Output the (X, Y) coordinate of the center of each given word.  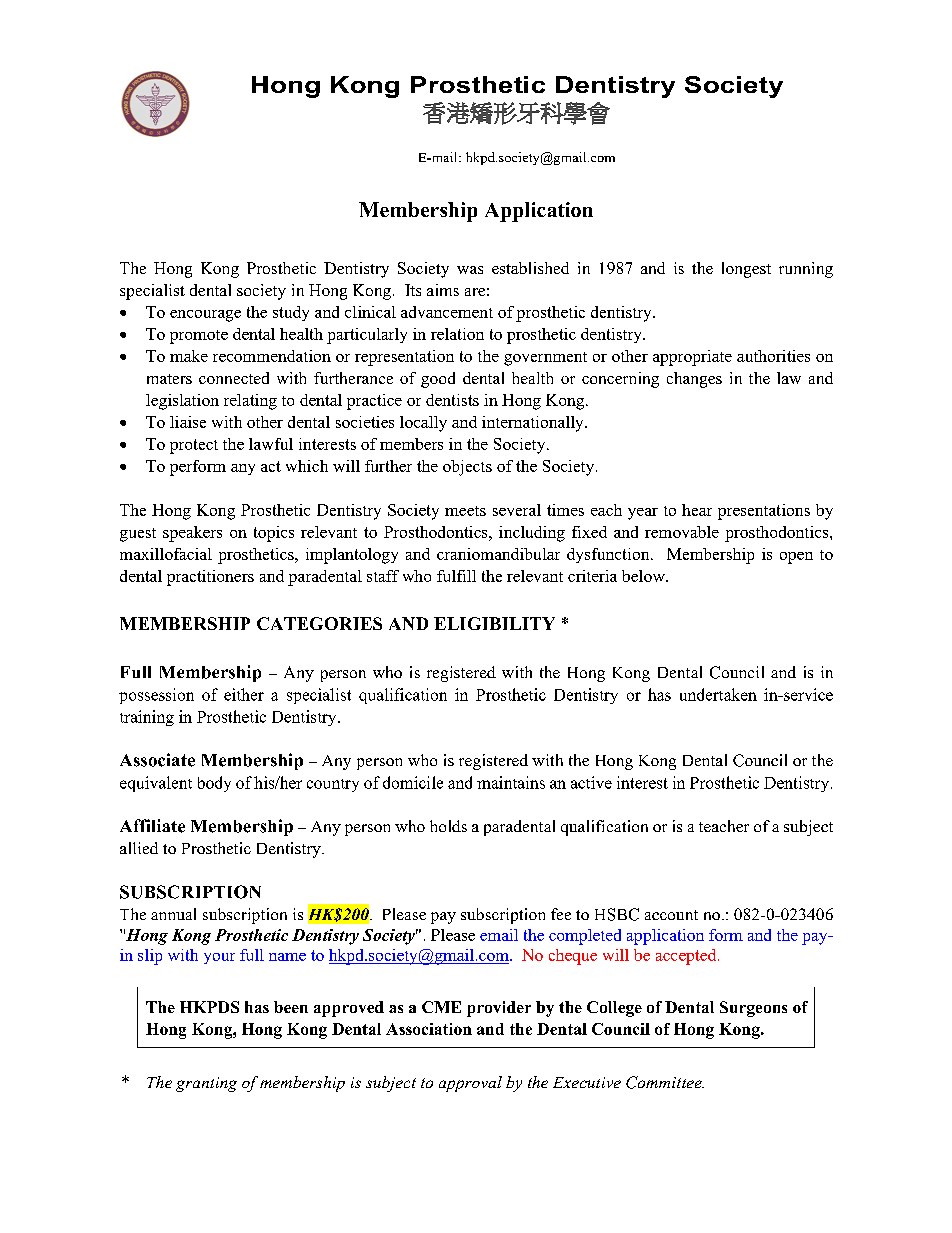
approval (470, 1084)
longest (746, 270)
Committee (665, 1082)
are (475, 292)
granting (206, 1084)
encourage (205, 316)
